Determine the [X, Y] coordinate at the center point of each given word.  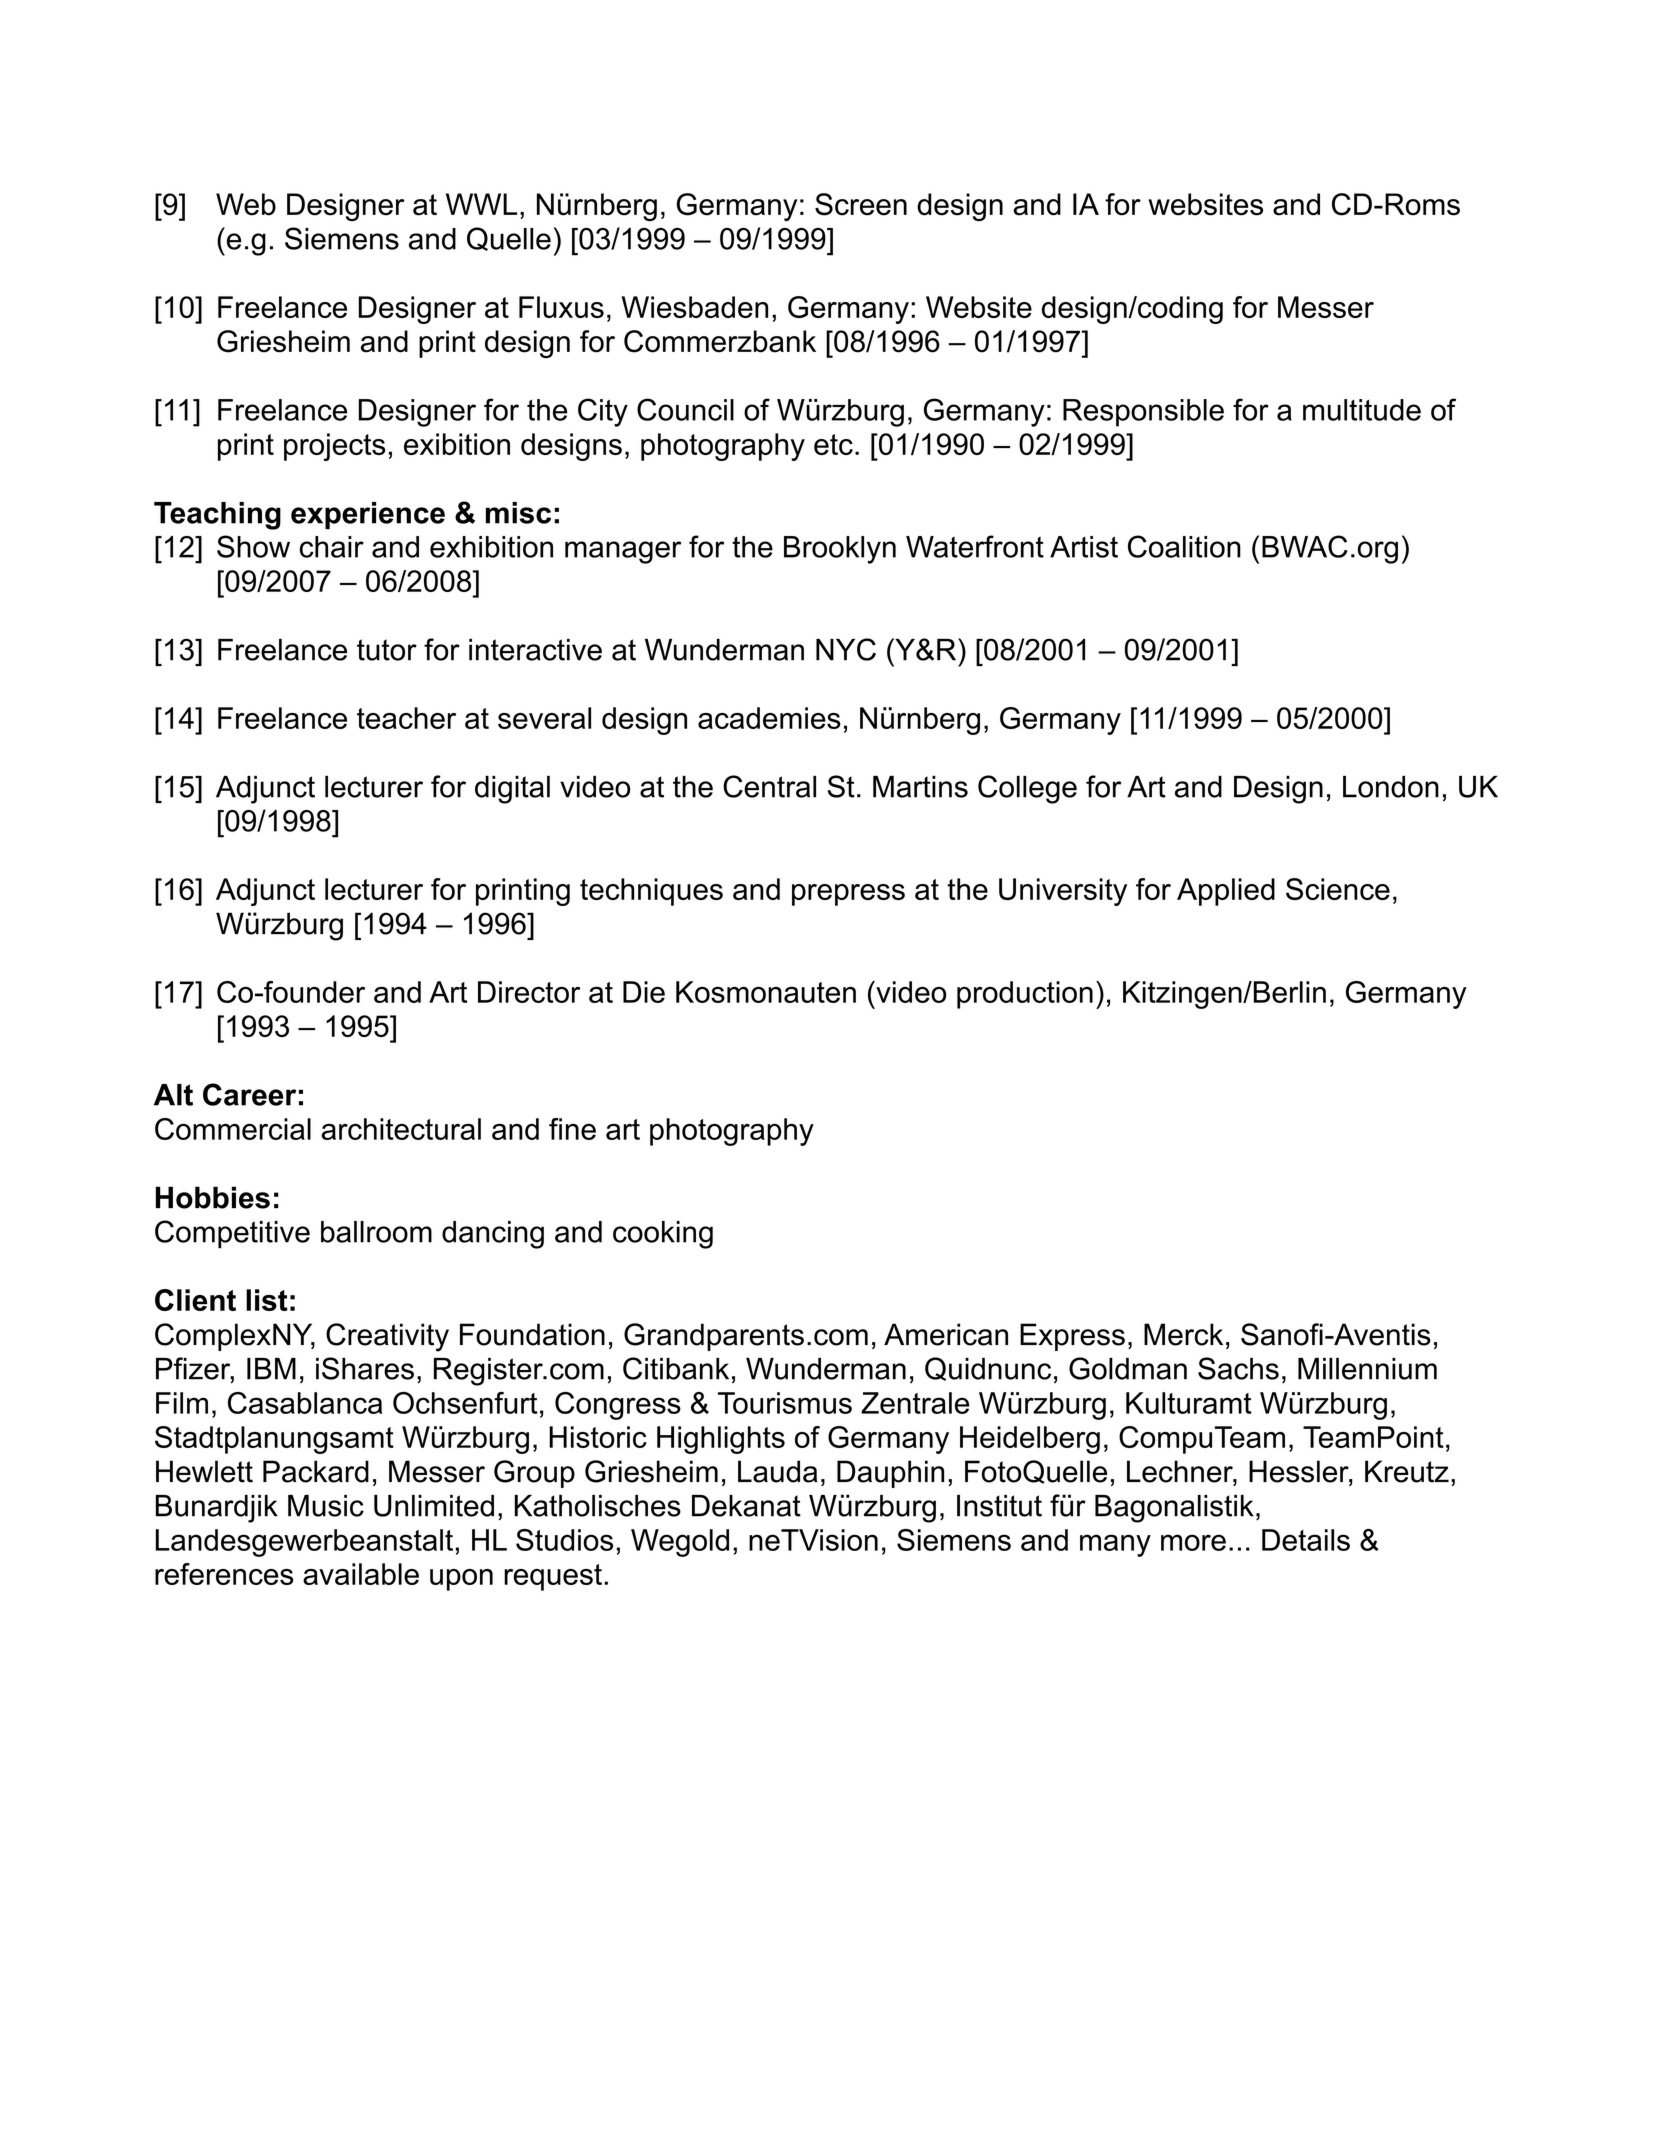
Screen [861, 204]
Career [250, 1094]
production [1025, 995]
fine [572, 1129]
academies [769, 718]
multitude [1362, 410]
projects [334, 447]
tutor [387, 650]
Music [326, 1506]
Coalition [1184, 546]
